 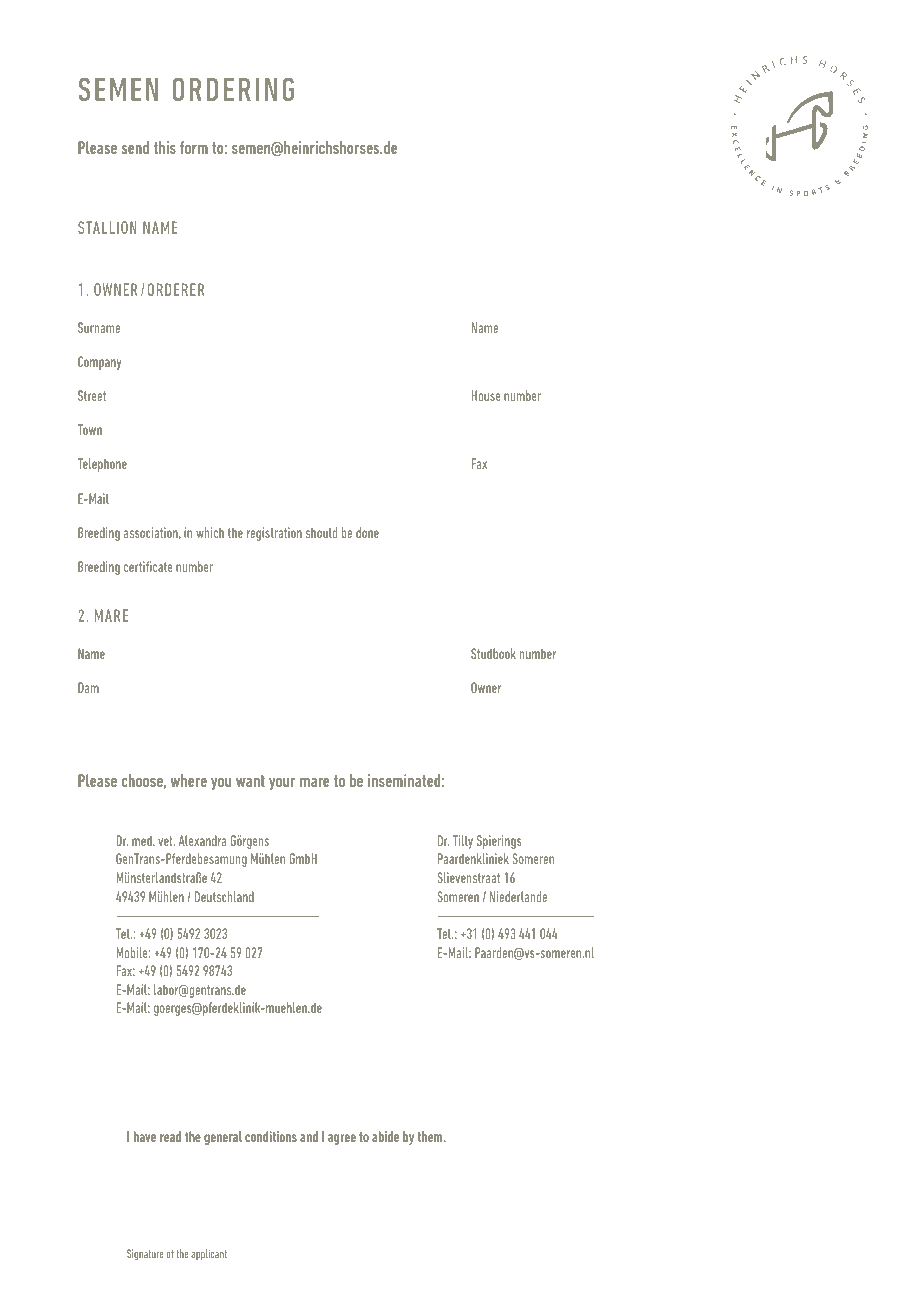 What do you see at coordinates (431, 1136) in the page?
I see `them` at bounding box center [431, 1136].
